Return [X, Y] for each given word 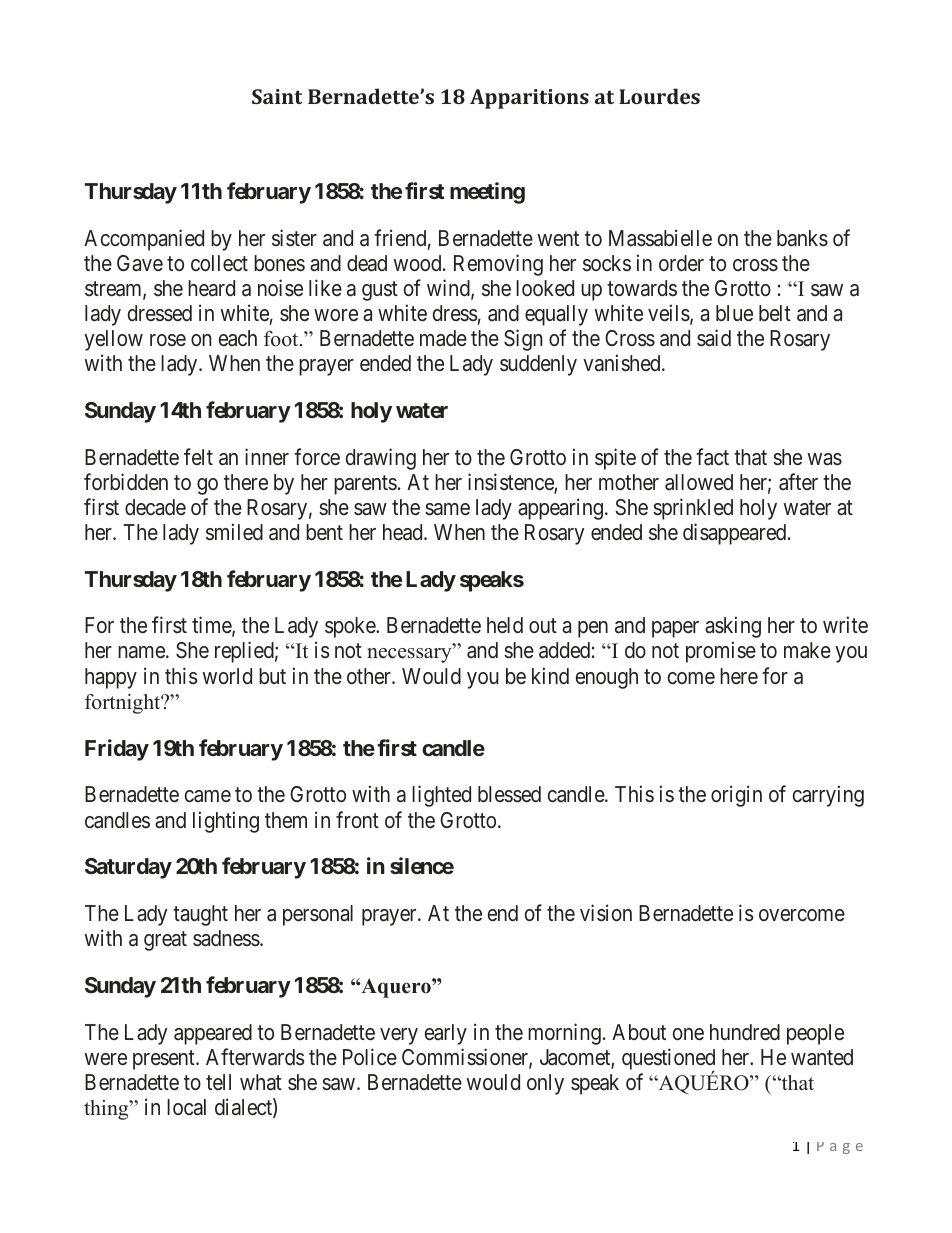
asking [733, 627]
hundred [745, 1032]
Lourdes [659, 96]
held [505, 625]
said [714, 338]
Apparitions [529, 99]
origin [736, 796]
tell [218, 1082]
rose [168, 340]
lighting [226, 822]
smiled [234, 532]
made [443, 338]
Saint [277, 96]
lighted [441, 796]
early [446, 1034]
